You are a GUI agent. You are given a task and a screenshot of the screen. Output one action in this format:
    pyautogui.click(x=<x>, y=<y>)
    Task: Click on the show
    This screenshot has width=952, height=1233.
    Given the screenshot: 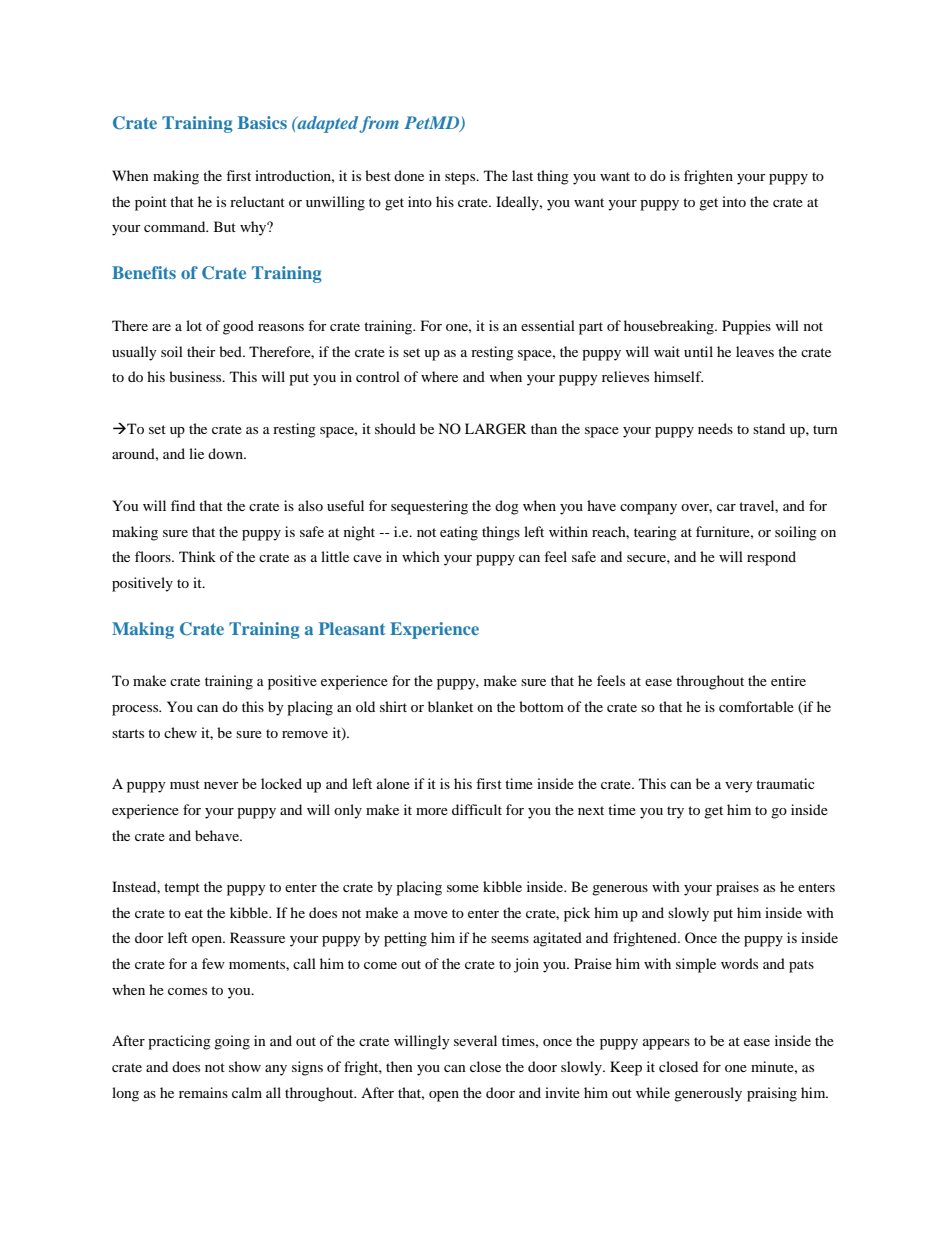 What is the action you would take?
    pyautogui.click(x=245, y=1066)
